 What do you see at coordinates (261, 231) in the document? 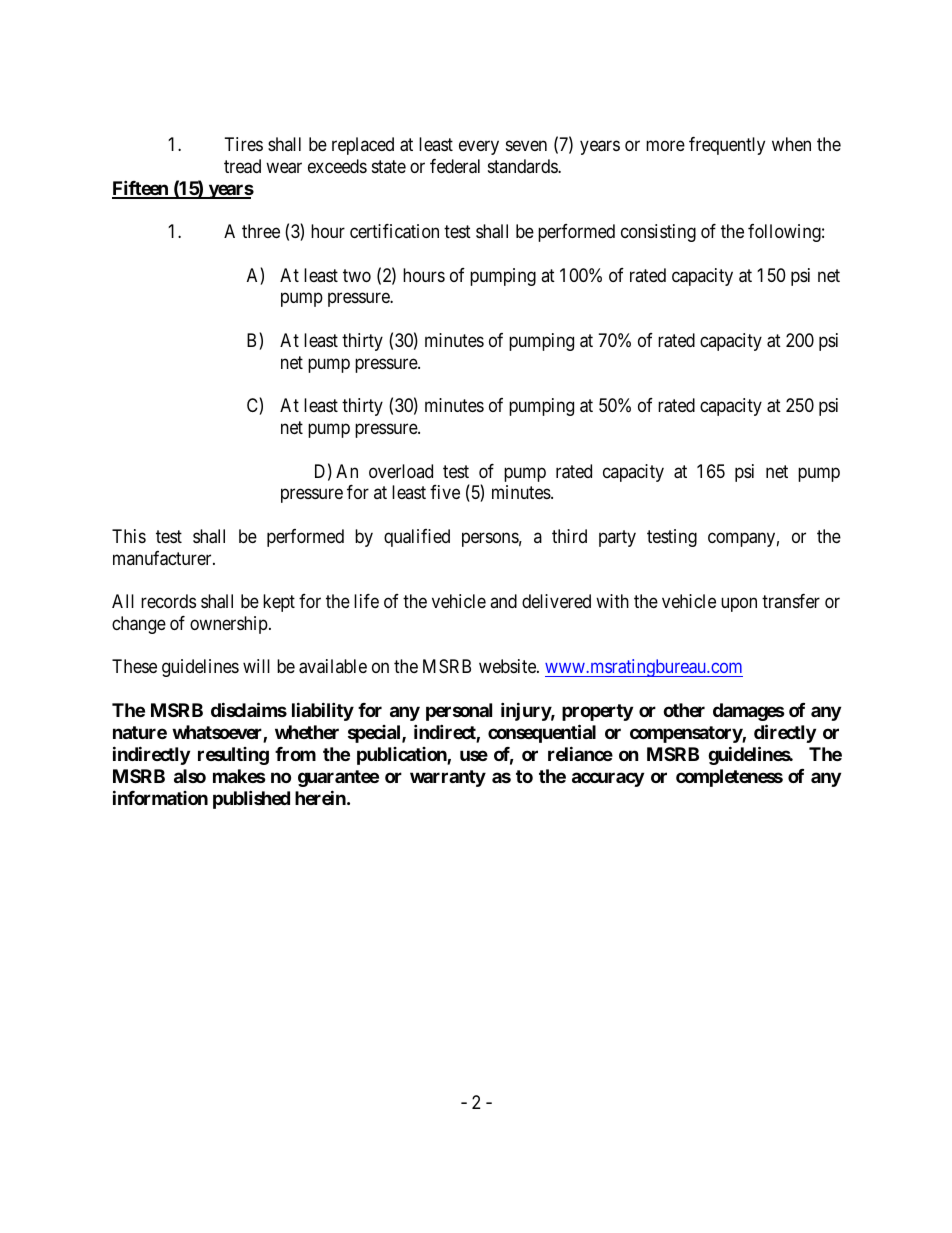
I see `three` at bounding box center [261, 231].
